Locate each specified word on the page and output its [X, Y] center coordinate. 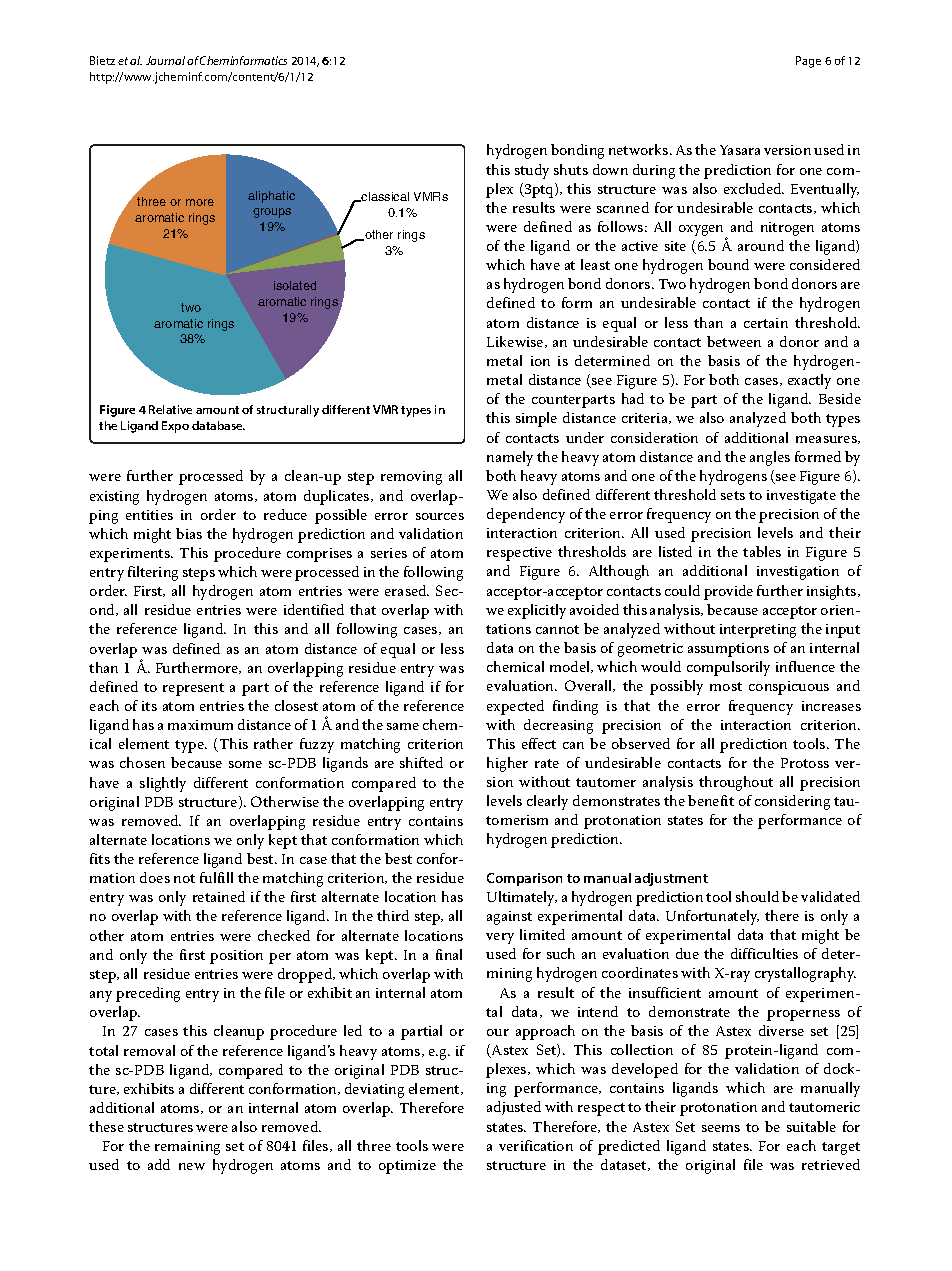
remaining [187, 1148]
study [532, 171]
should [757, 896]
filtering [153, 573]
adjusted [514, 1108]
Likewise [516, 342]
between [734, 341]
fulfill [216, 877]
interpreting [758, 631]
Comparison [524, 879]
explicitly [537, 611]
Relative [170, 409]
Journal [165, 60]
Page [808, 62]
